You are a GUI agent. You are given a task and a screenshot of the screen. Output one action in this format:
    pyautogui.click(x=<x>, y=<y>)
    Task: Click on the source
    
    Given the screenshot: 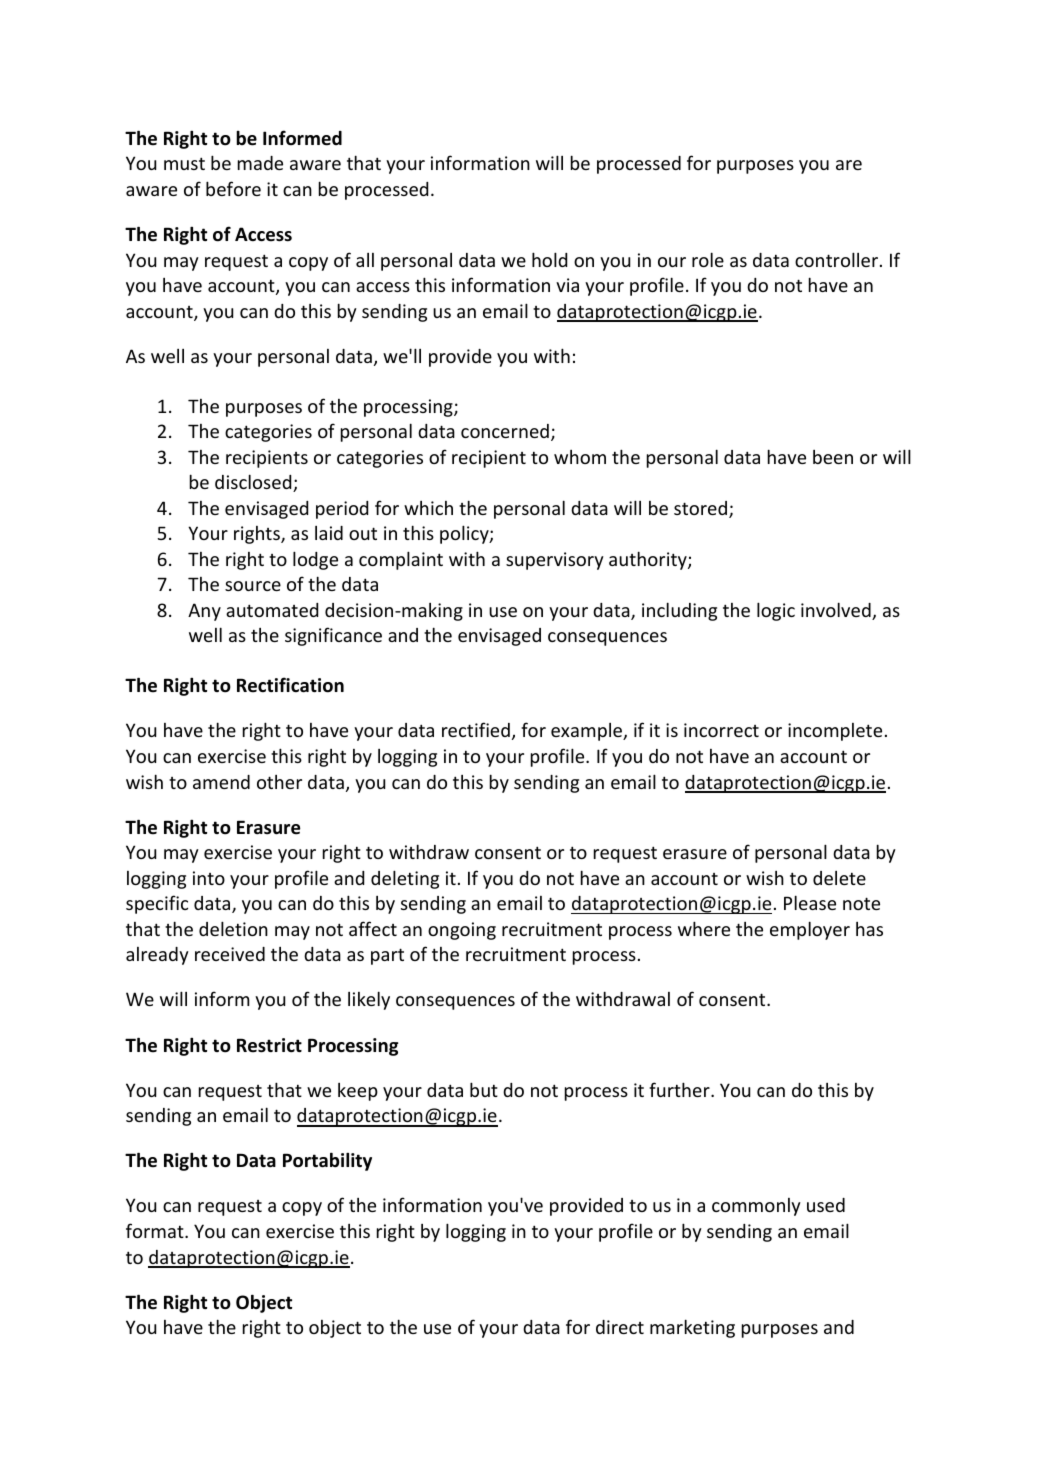 What is the action you would take?
    pyautogui.click(x=253, y=586)
